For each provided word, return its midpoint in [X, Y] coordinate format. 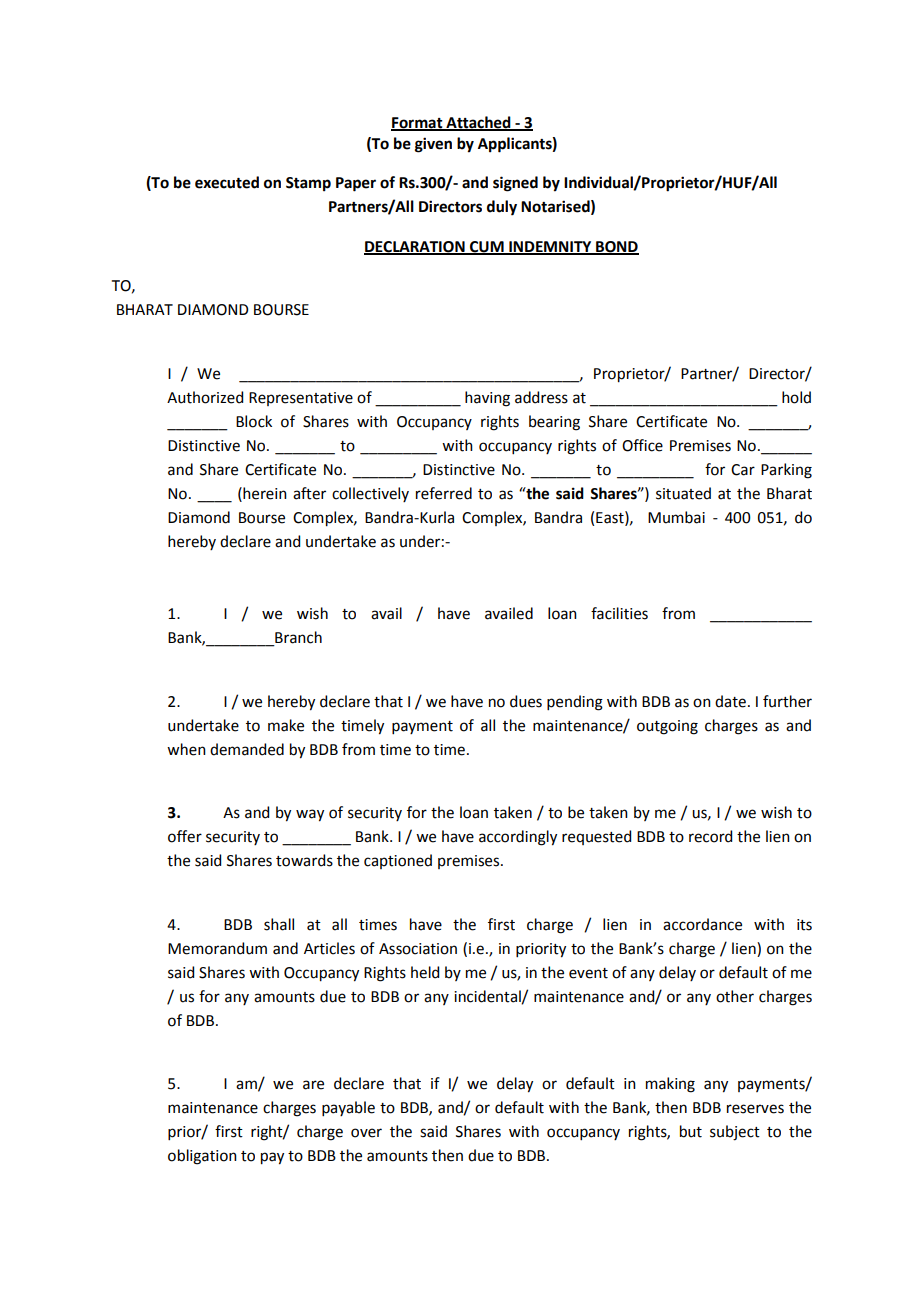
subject [735, 1133]
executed [227, 182]
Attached [478, 123]
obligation [202, 1157]
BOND [616, 248]
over [366, 1133]
